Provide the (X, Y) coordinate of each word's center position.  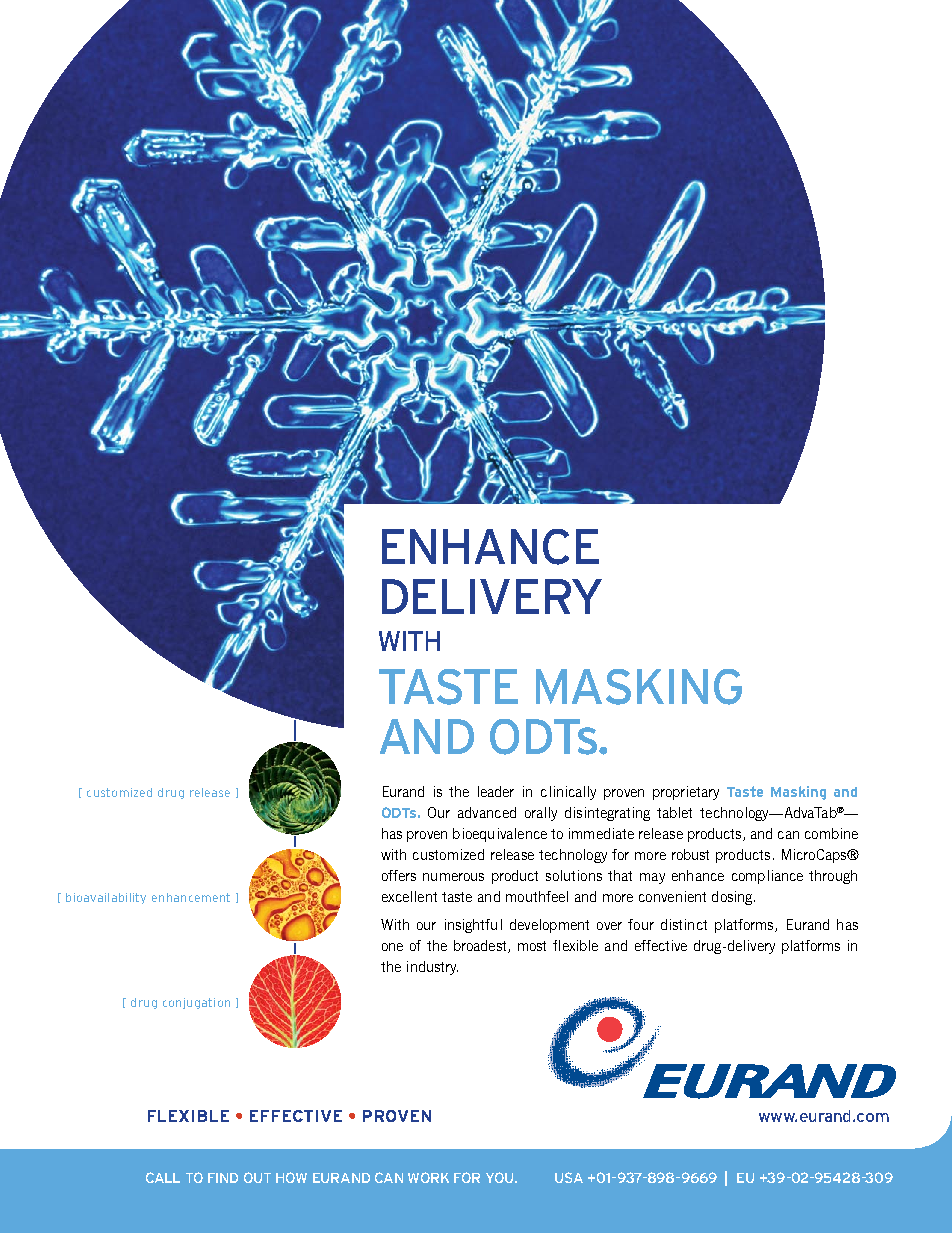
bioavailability (106, 898)
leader (496, 791)
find (223, 1178)
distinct (684, 924)
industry (432, 968)
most (532, 946)
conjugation (196, 1003)
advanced (487, 812)
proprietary (686, 793)
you (501, 1177)
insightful (473, 926)
